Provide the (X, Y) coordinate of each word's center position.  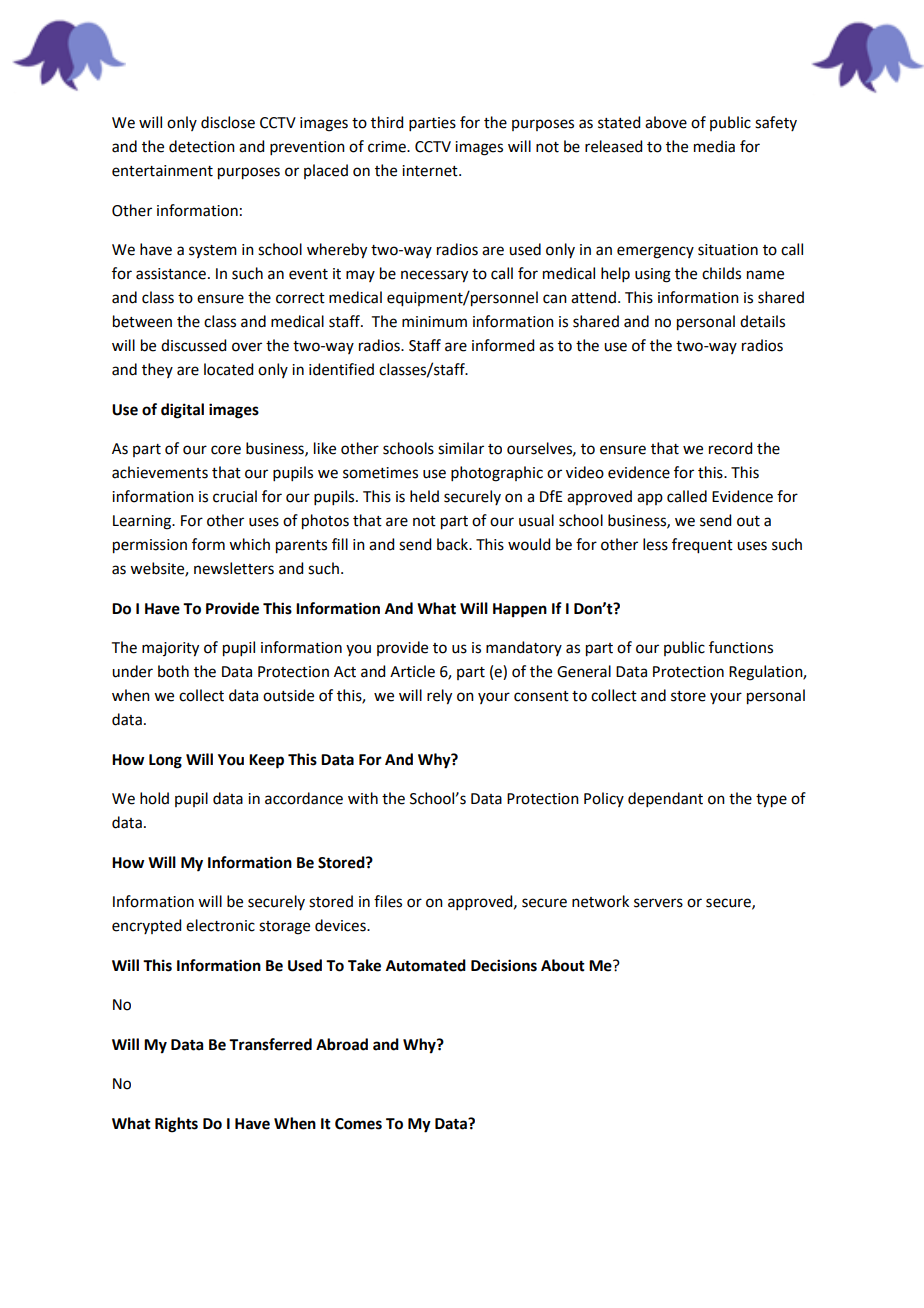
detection (202, 146)
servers (658, 903)
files (388, 901)
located (228, 369)
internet (431, 171)
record (730, 448)
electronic (220, 925)
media (714, 146)
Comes (358, 1124)
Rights (176, 1125)
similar (461, 448)
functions (741, 647)
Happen (520, 610)
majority (170, 649)
